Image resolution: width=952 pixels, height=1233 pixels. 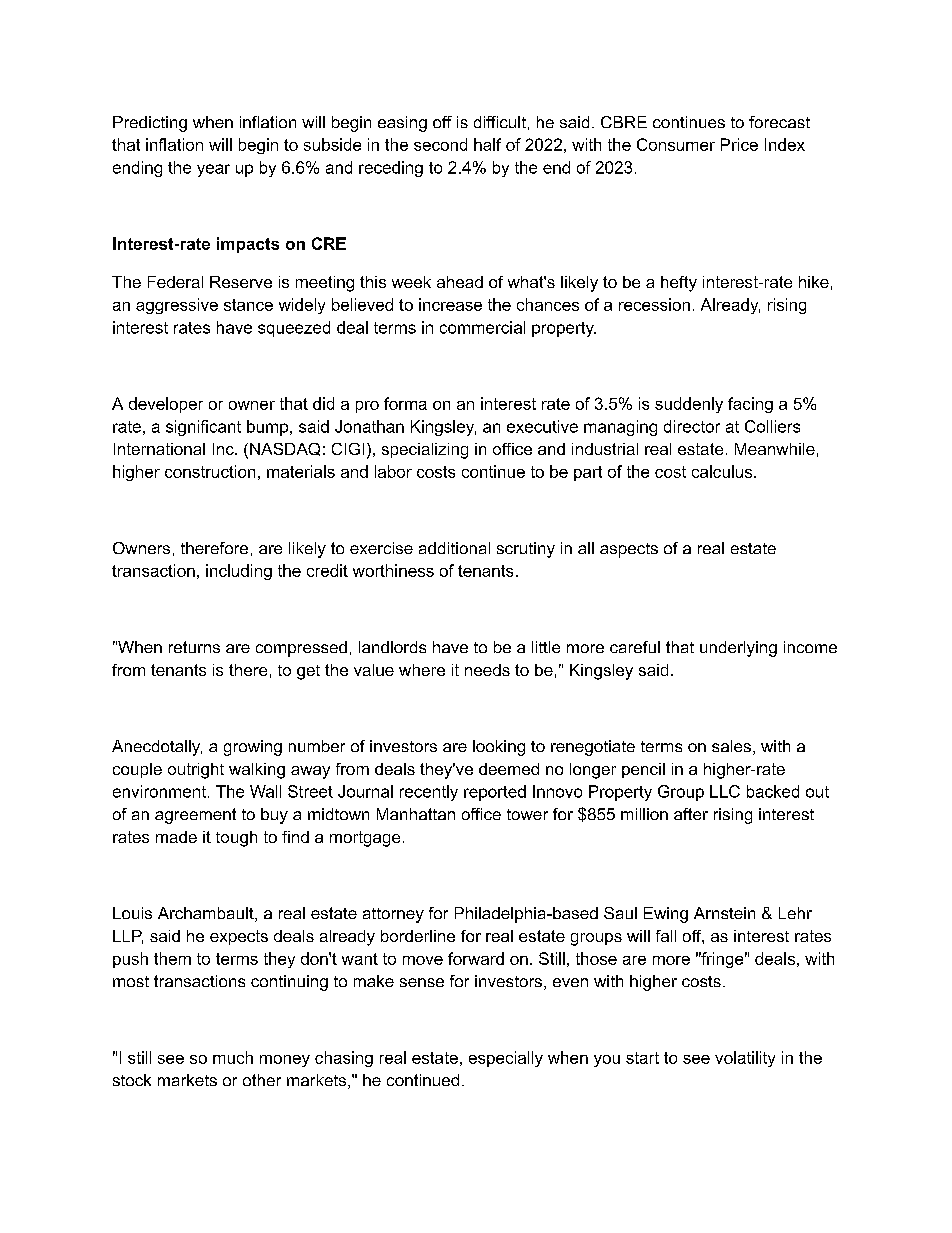 What do you see at coordinates (233, 1057) in the image?
I see `much` at bounding box center [233, 1057].
